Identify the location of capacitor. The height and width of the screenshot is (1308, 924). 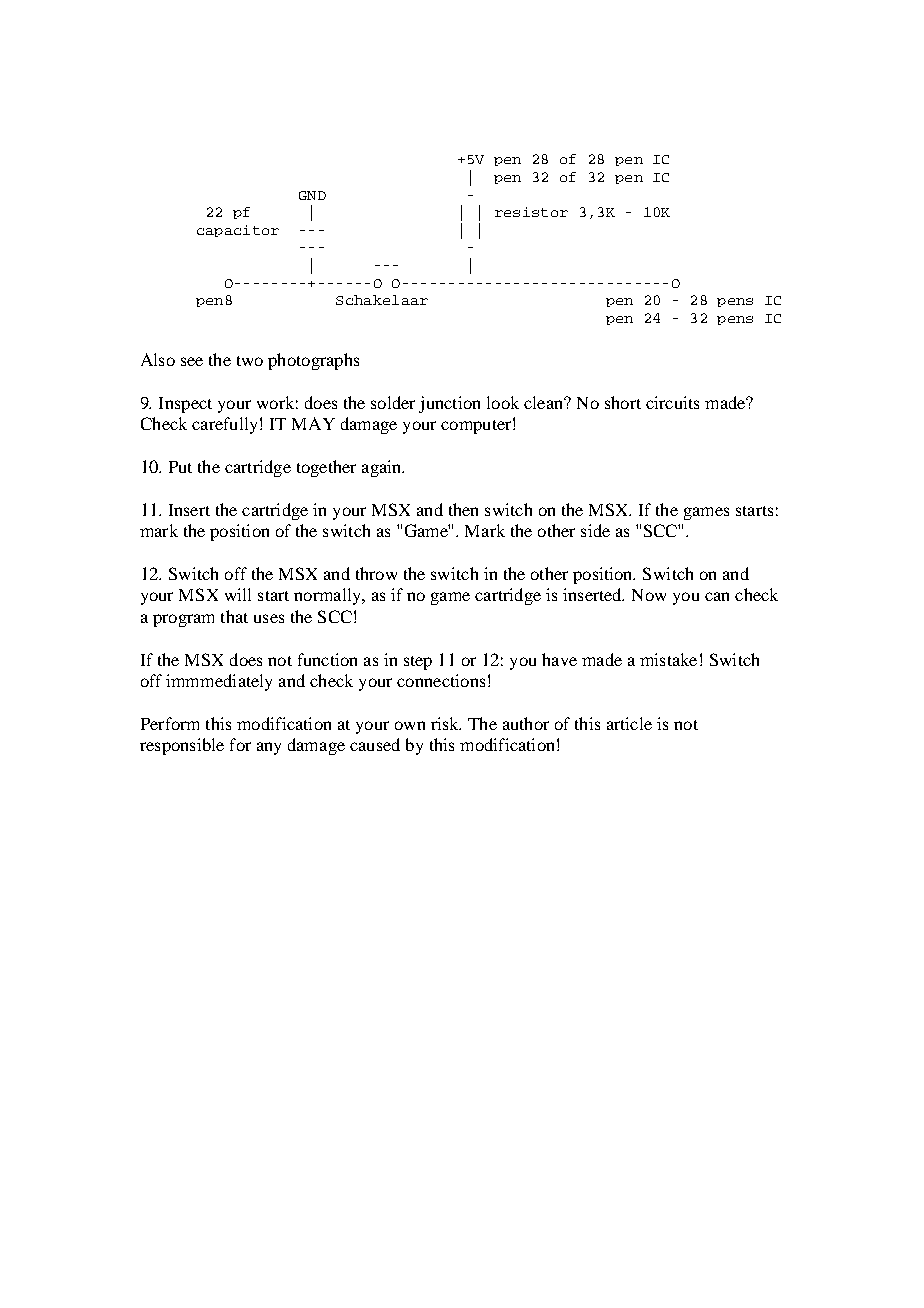
(238, 231).
